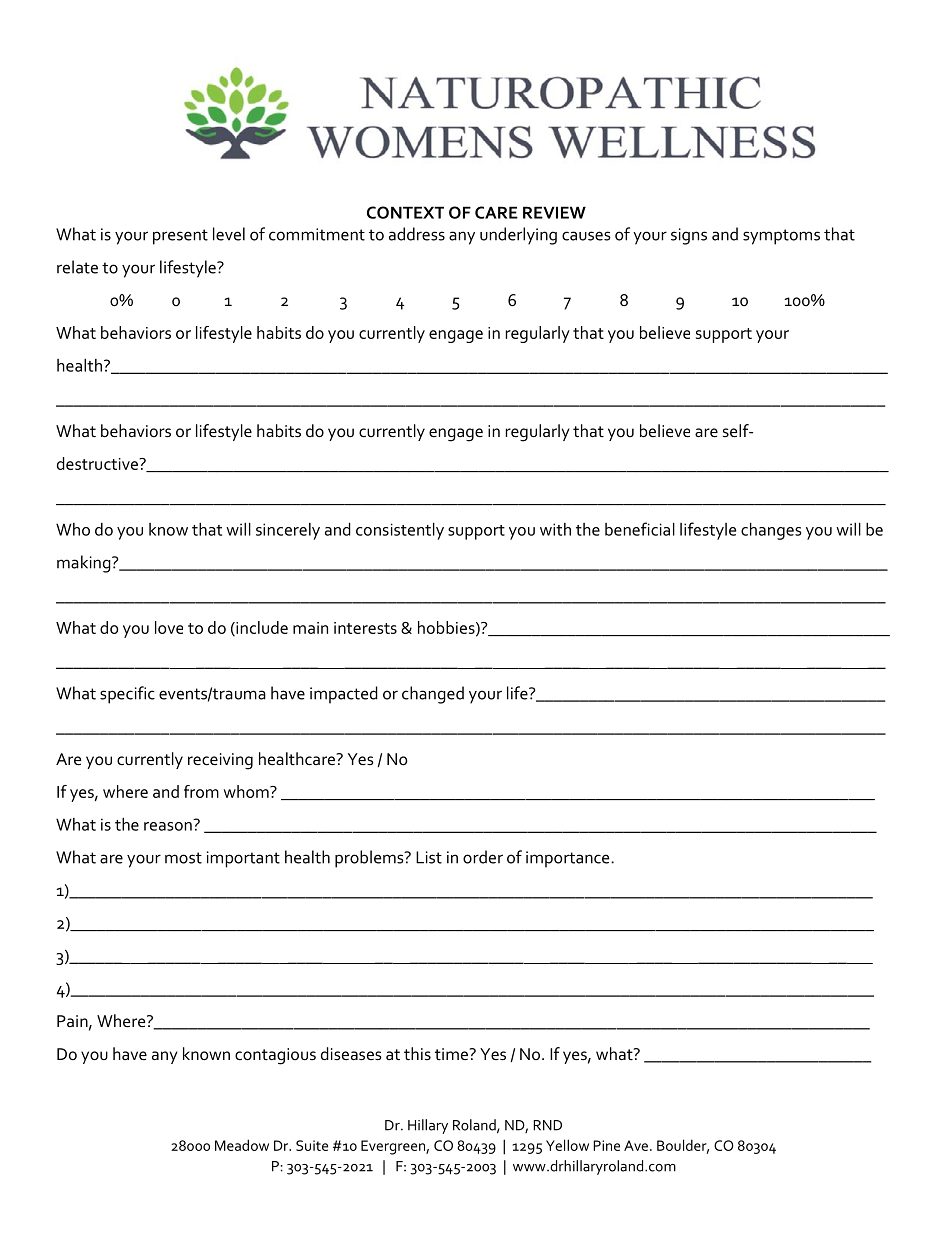 Image resolution: width=952 pixels, height=1233 pixels. Describe the element at coordinates (640, 529) in the image. I see `beneficial` at that location.
